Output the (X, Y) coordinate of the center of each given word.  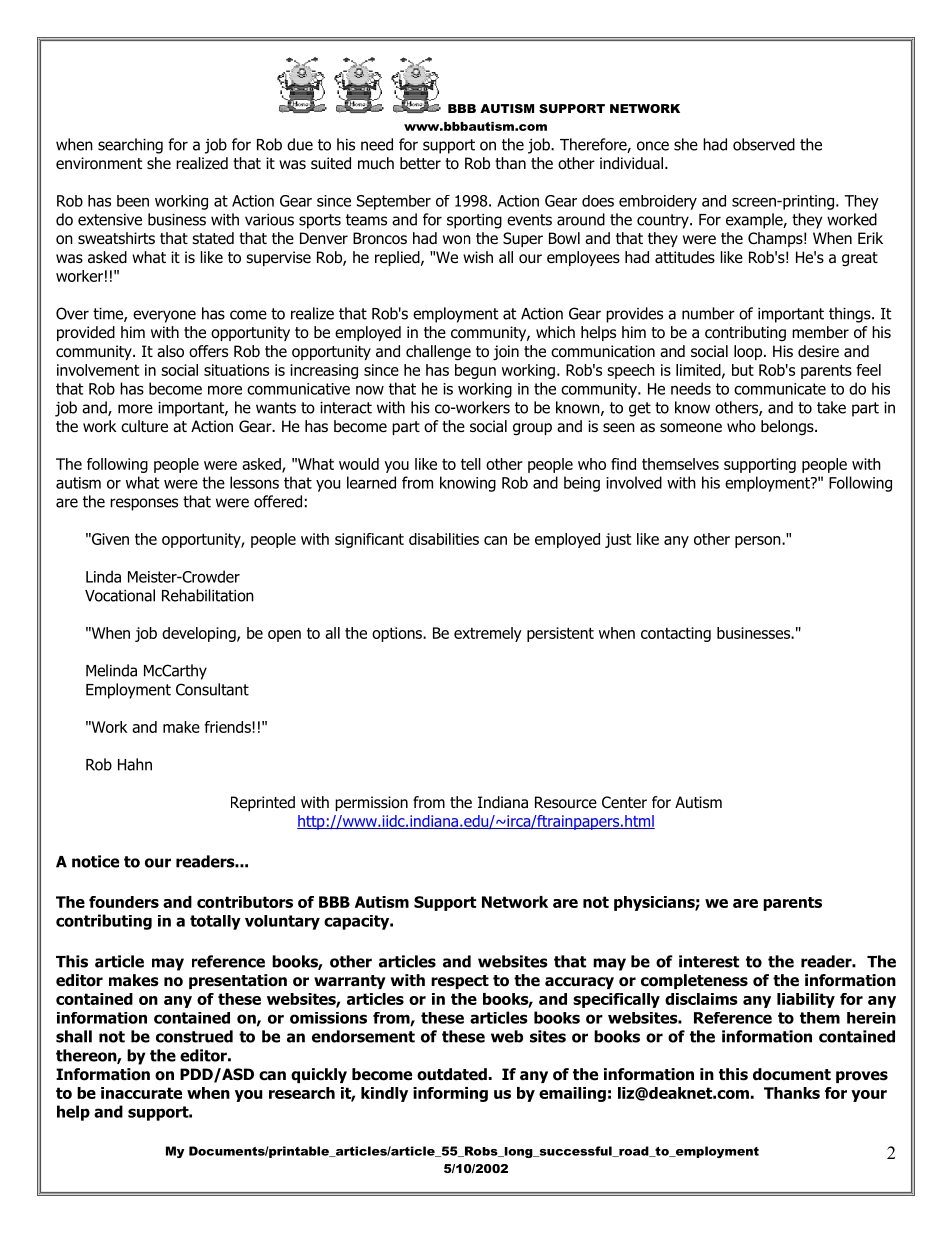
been (133, 201)
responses (144, 504)
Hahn (135, 764)
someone (691, 428)
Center (624, 802)
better (420, 163)
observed (764, 144)
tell (471, 464)
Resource (566, 802)
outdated (452, 1074)
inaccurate (141, 1093)
